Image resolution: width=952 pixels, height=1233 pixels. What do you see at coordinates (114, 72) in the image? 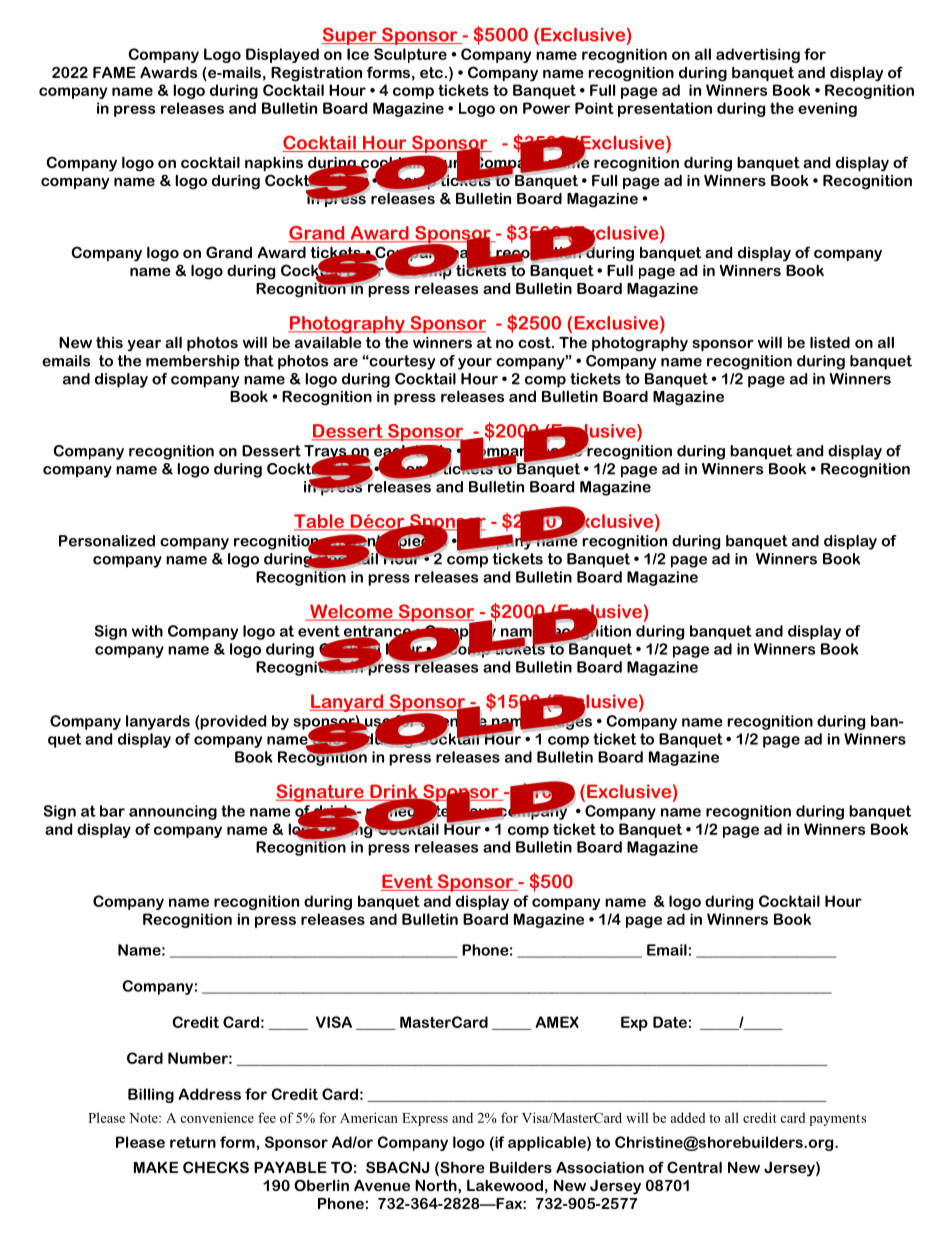
I see `FAME` at bounding box center [114, 72].
